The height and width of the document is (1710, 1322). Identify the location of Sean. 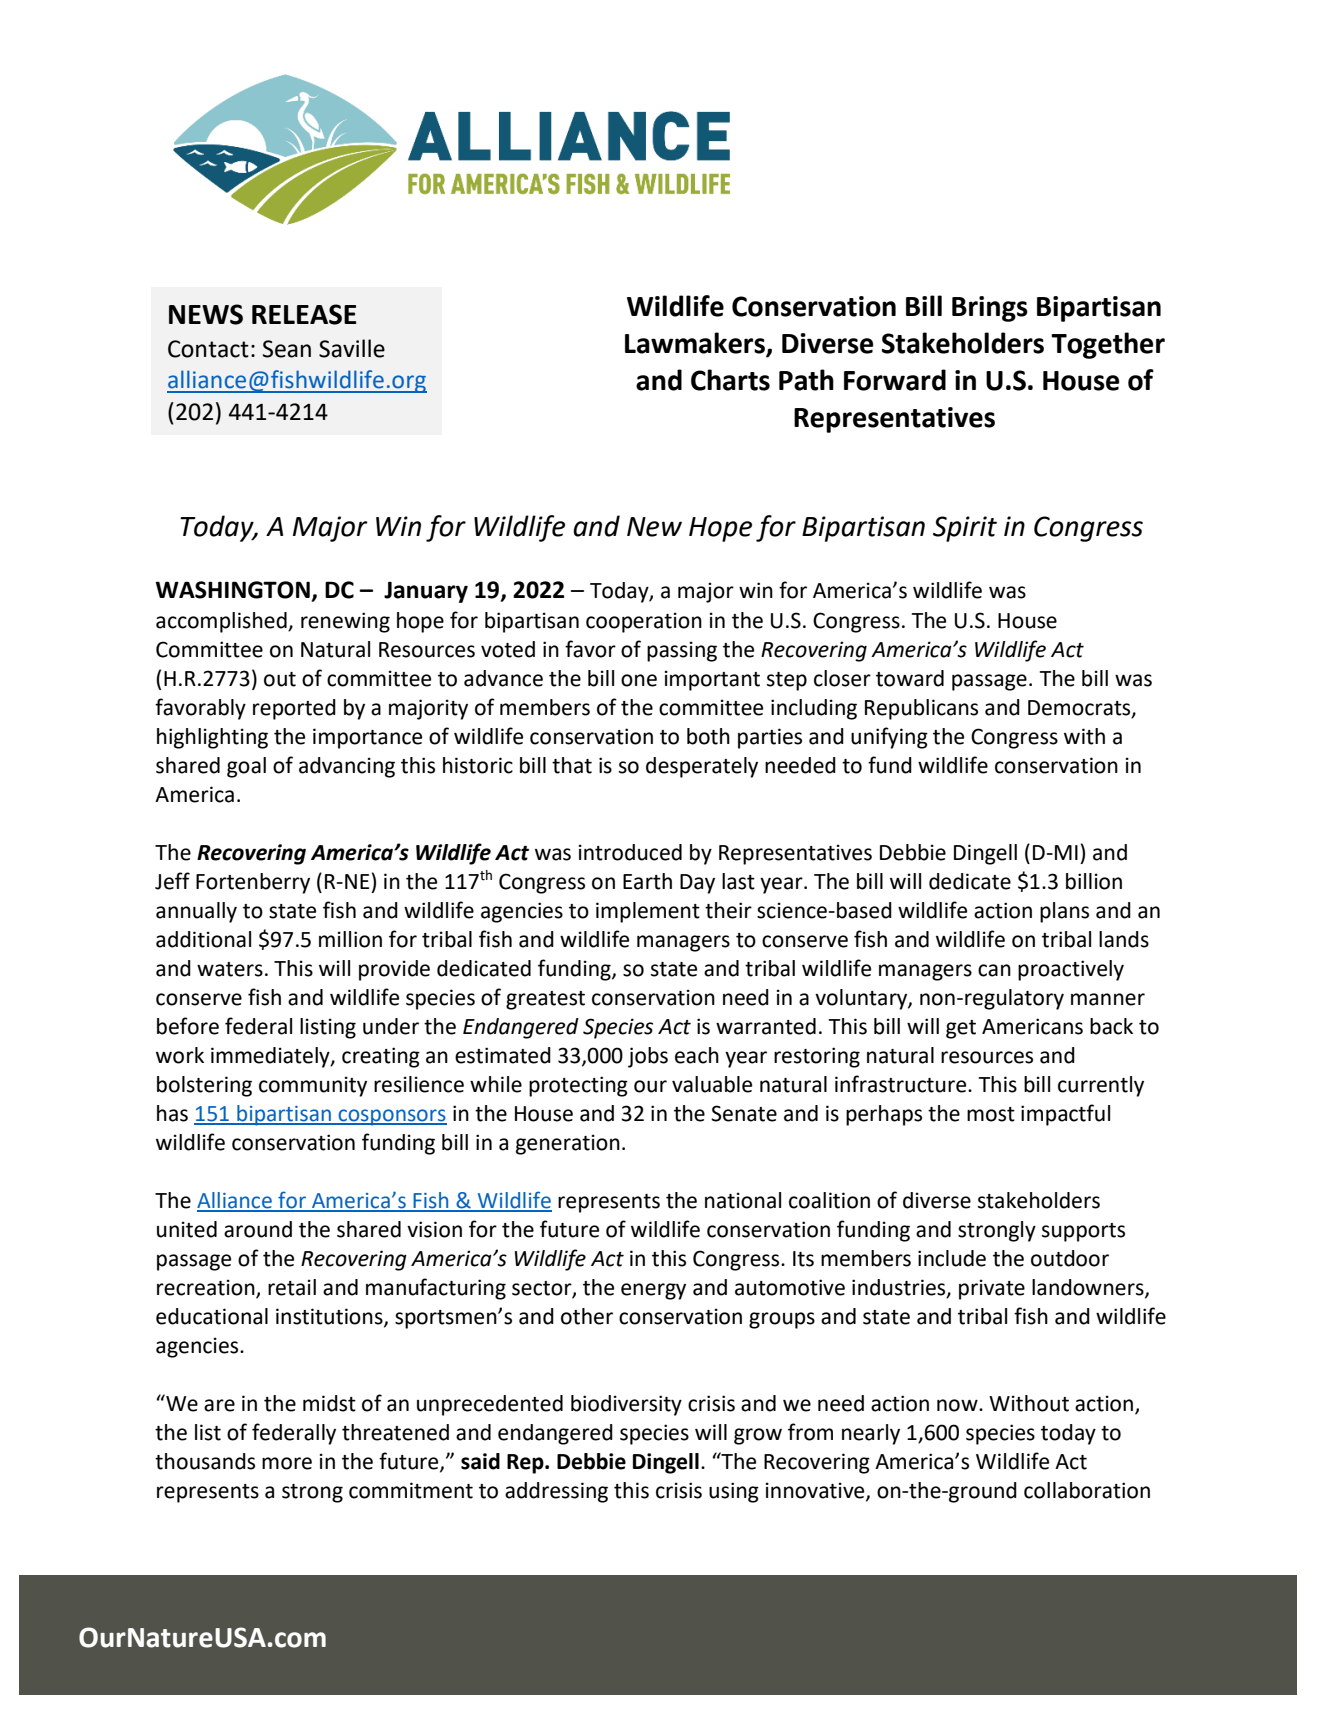
(287, 349).
